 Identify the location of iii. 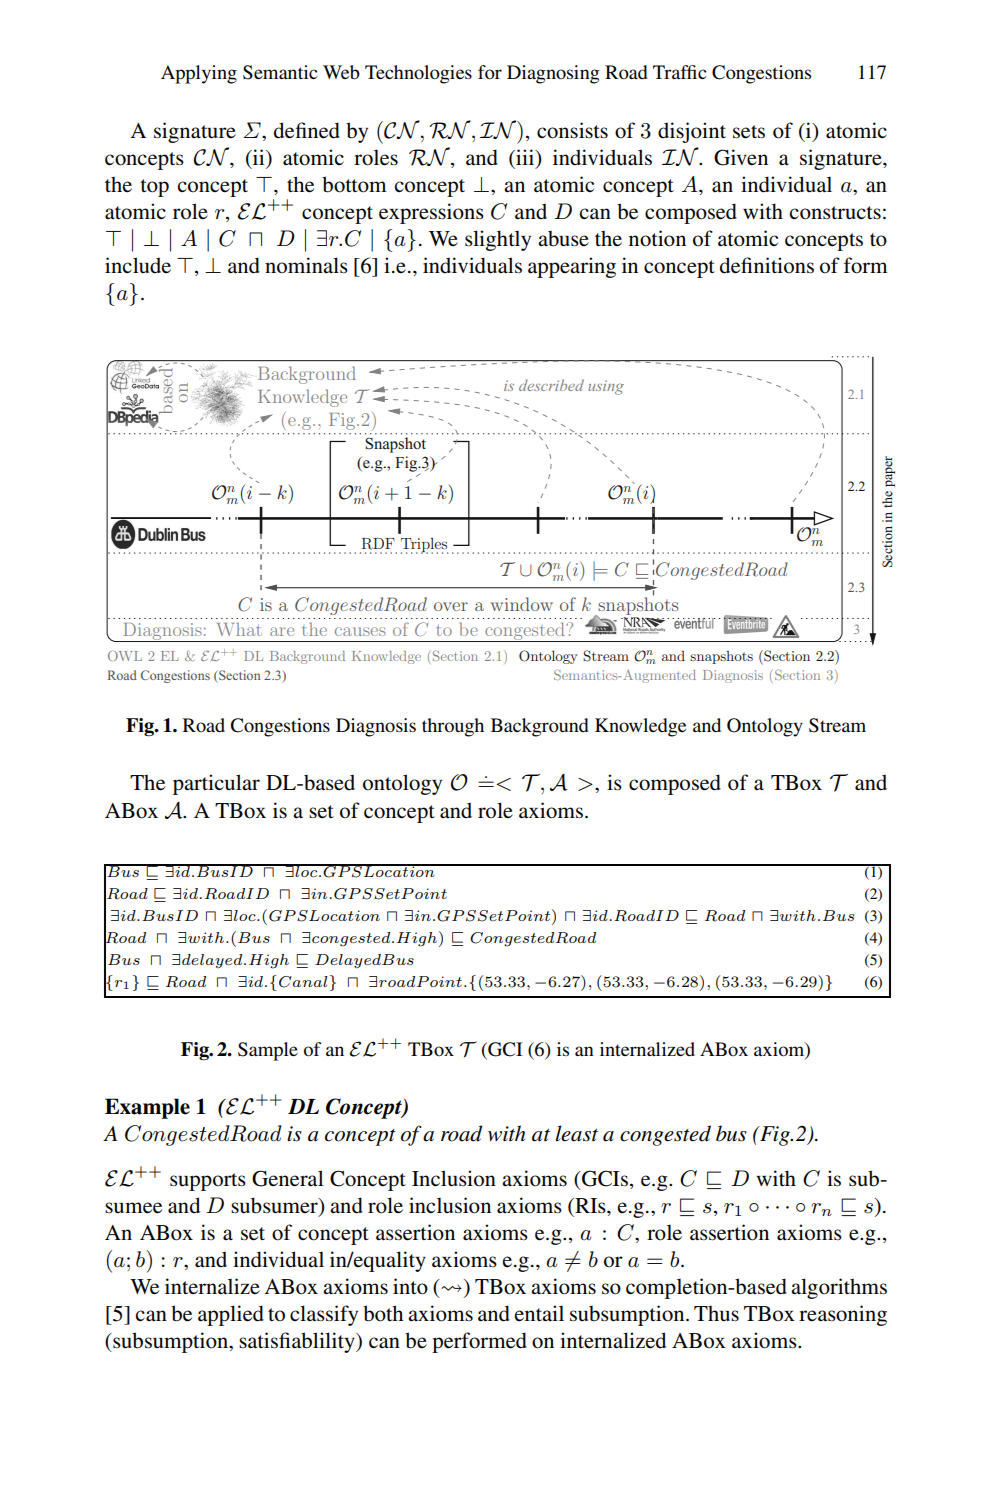
(525, 157).
